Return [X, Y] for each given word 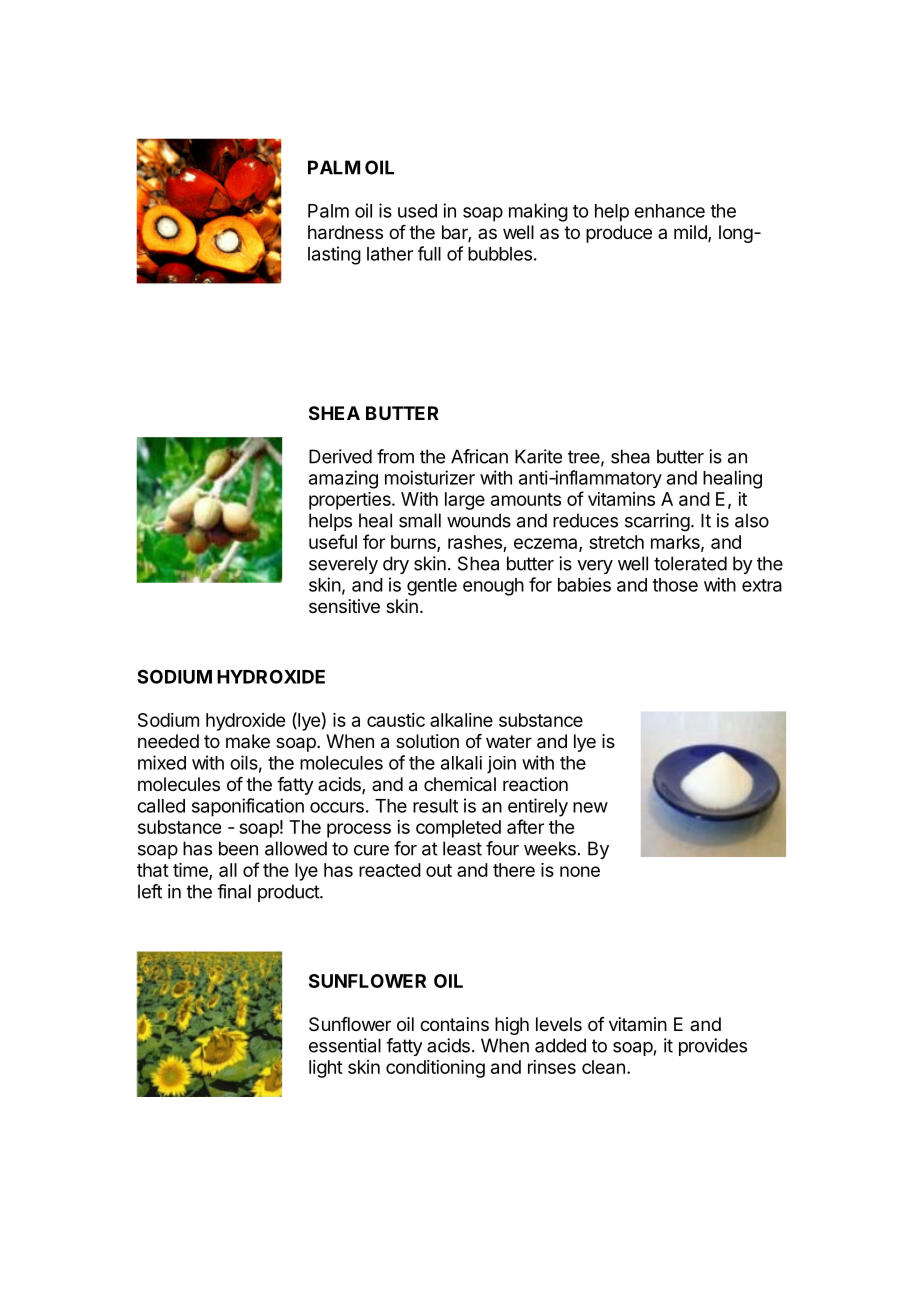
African [479, 456]
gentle [432, 587]
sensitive [344, 606]
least [462, 848]
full [429, 253]
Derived [340, 456]
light [326, 1069]
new [590, 807]
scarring [657, 522]
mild [691, 233]
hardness [345, 232]
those [675, 585]
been [238, 848]
